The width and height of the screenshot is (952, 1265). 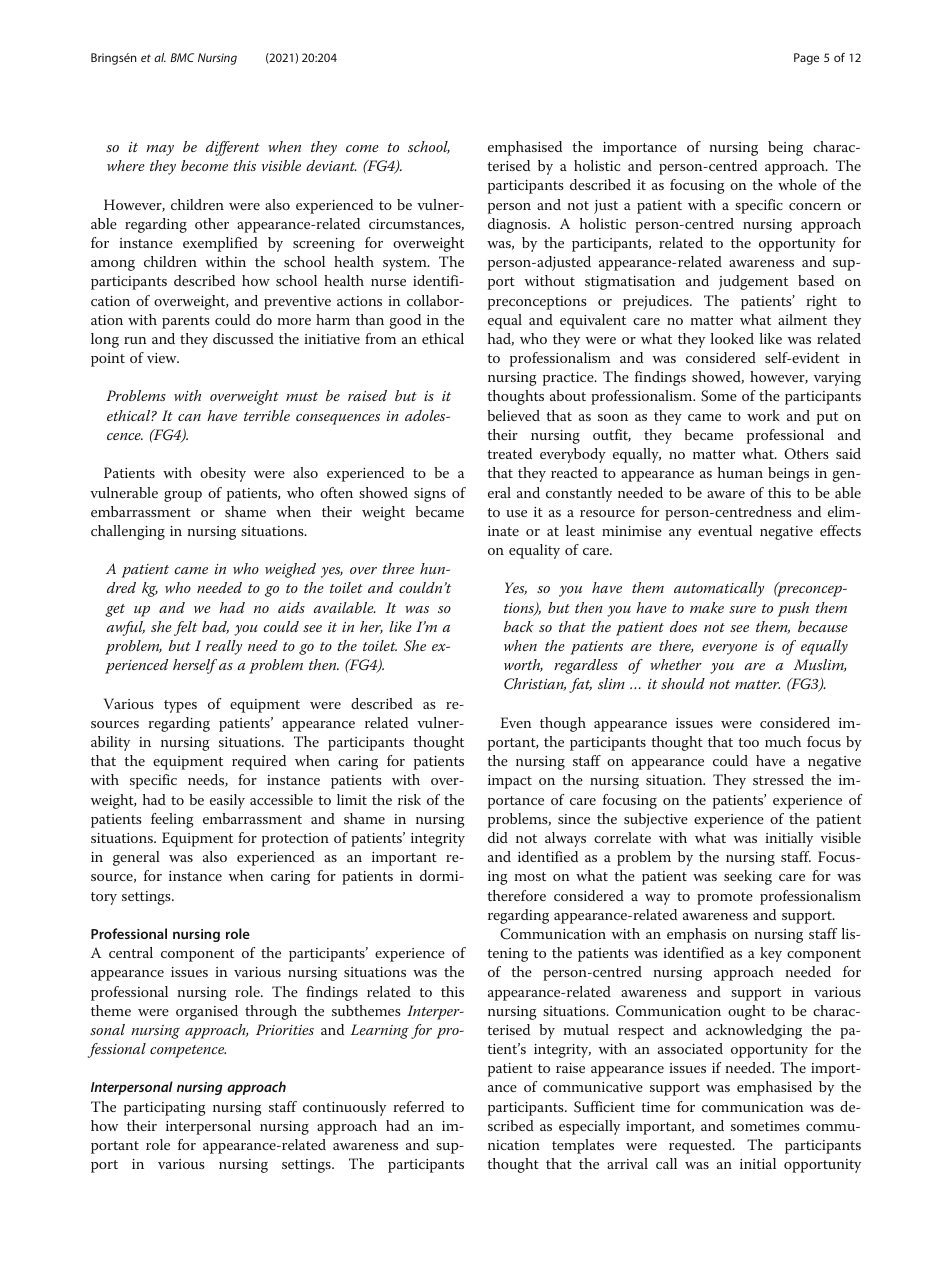 What do you see at coordinates (763, 415) in the screenshot?
I see `work` at bounding box center [763, 415].
